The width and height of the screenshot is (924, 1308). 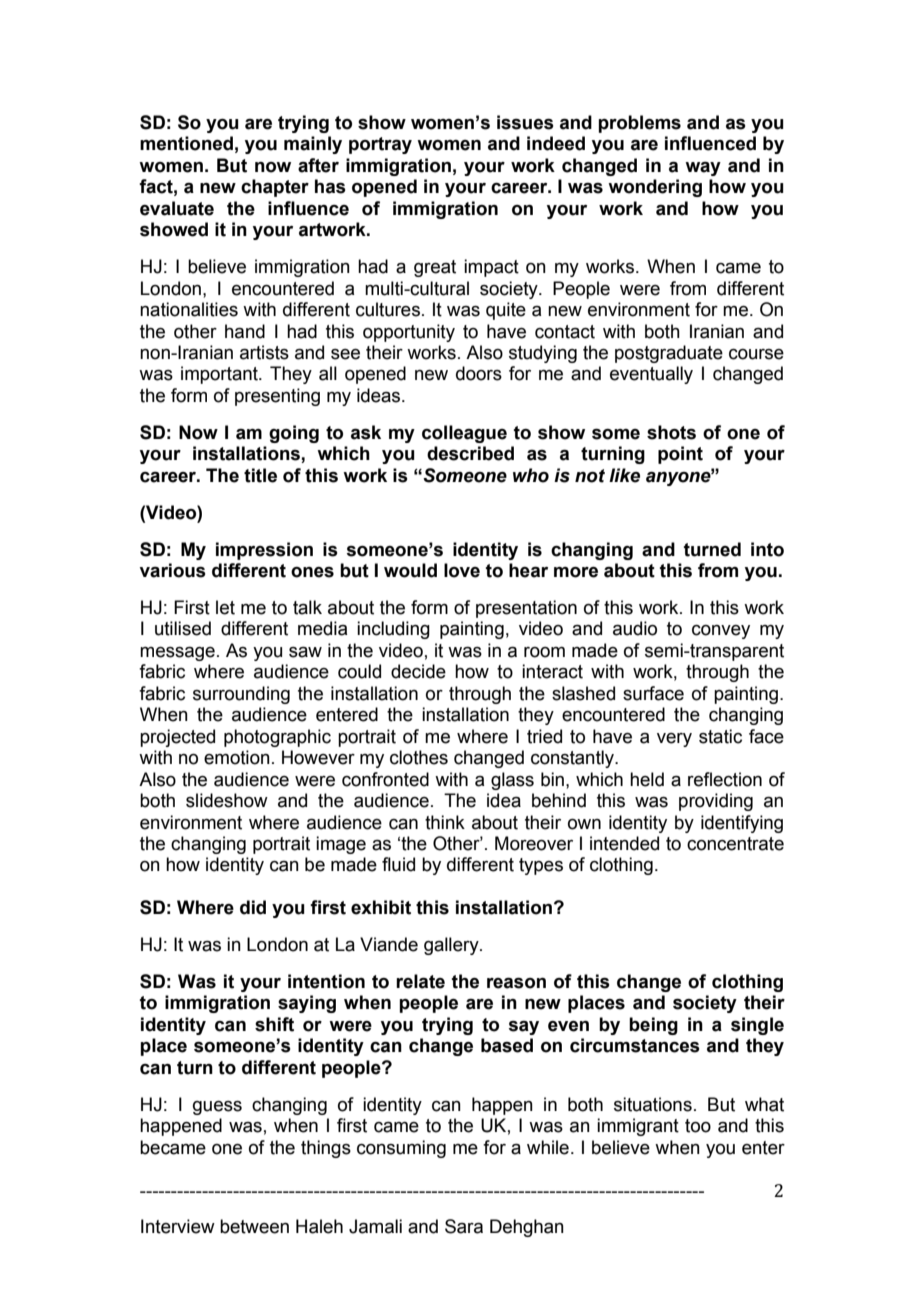 I want to click on chapter, so click(x=275, y=188).
